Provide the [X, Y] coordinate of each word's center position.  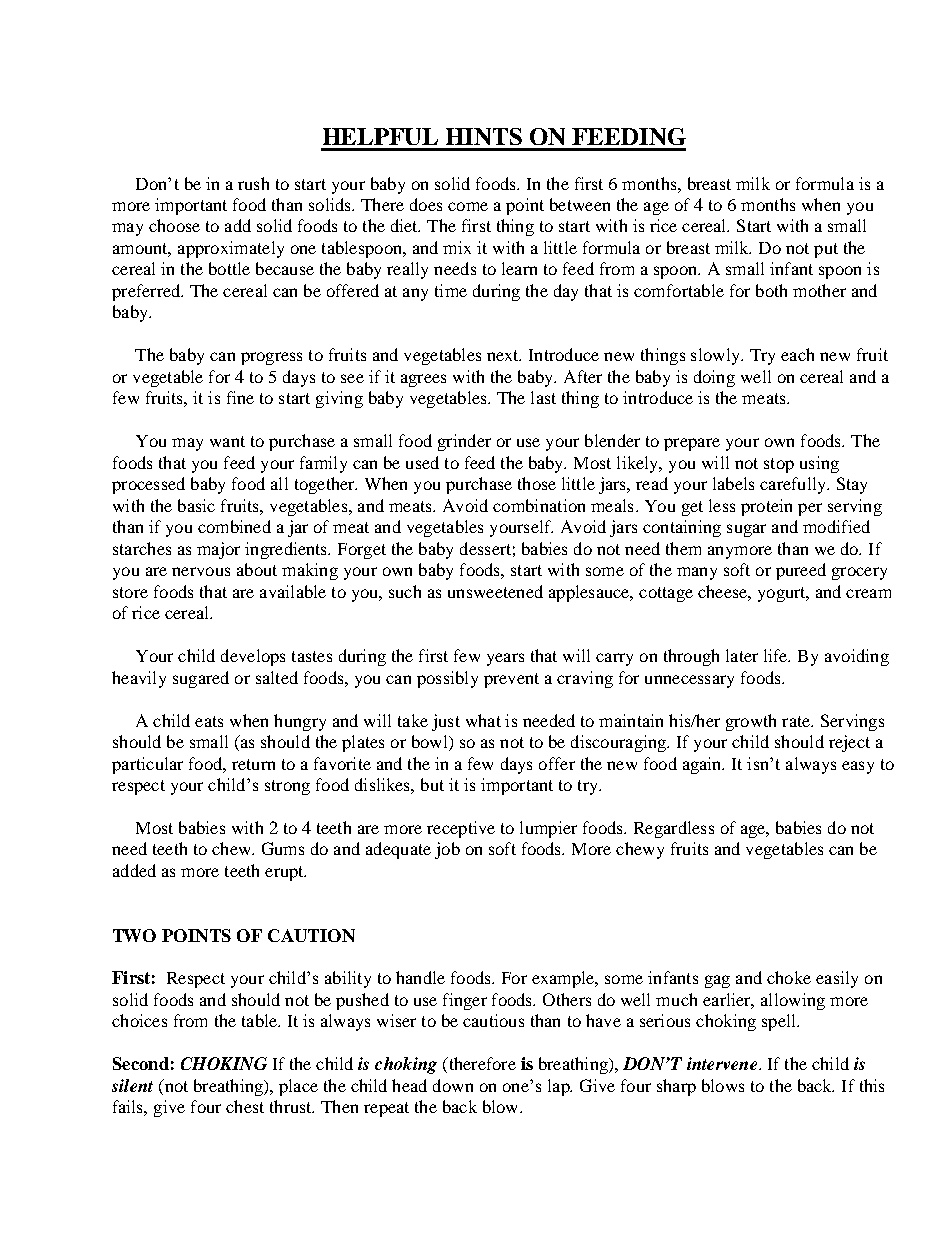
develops [253, 657]
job [447, 850]
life [777, 655]
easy [858, 767]
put [826, 250]
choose [174, 225]
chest [245, 1106]
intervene [723, 1063]
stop [779, 465]
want [227, 441]
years [505, 659]
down [453, 1085]
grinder [464, 442]
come [468, 206]
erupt [285, 873]
